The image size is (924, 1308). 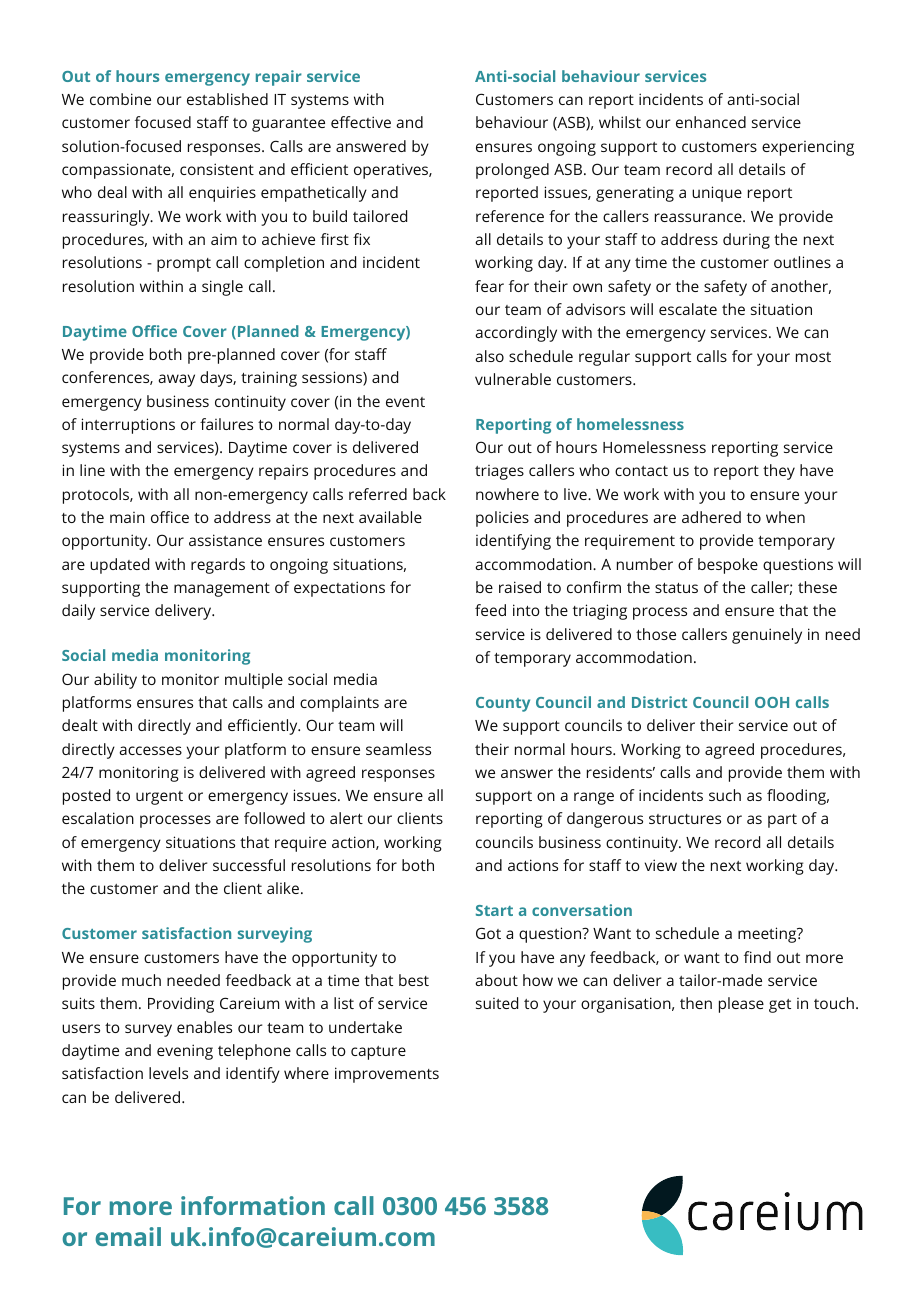 I want to click on combine, so click(x=120, y=99).
